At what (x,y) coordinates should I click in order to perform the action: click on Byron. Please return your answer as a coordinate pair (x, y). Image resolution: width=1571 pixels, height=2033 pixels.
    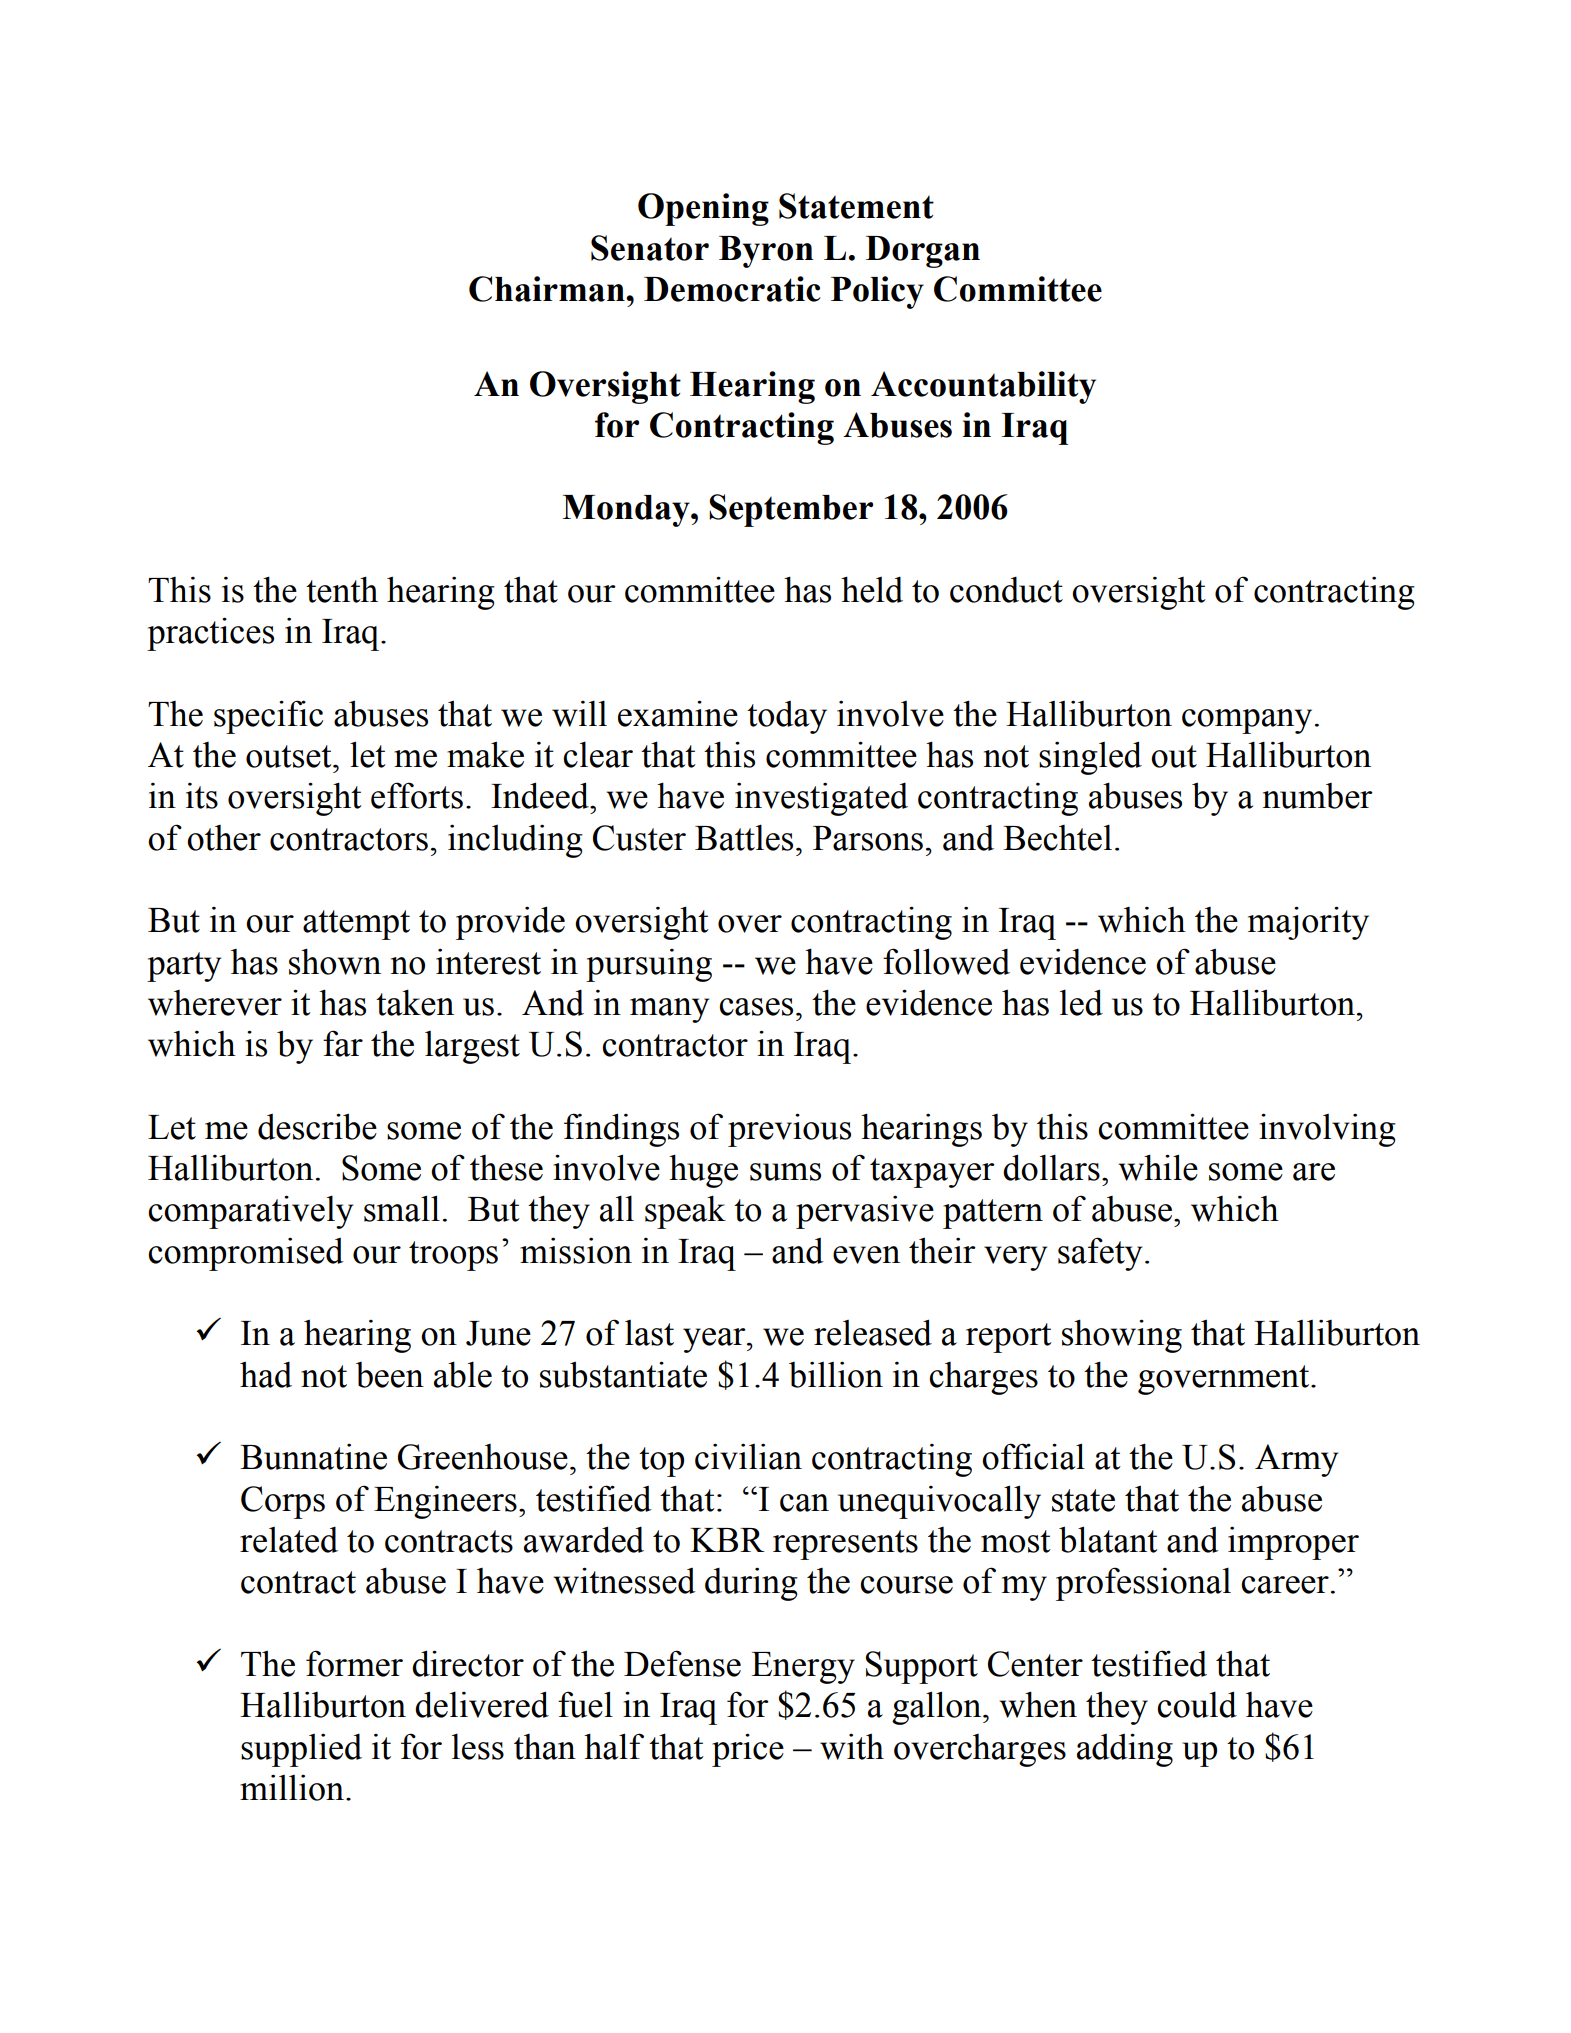
    Looking at the image, I should click on (766, 252).
